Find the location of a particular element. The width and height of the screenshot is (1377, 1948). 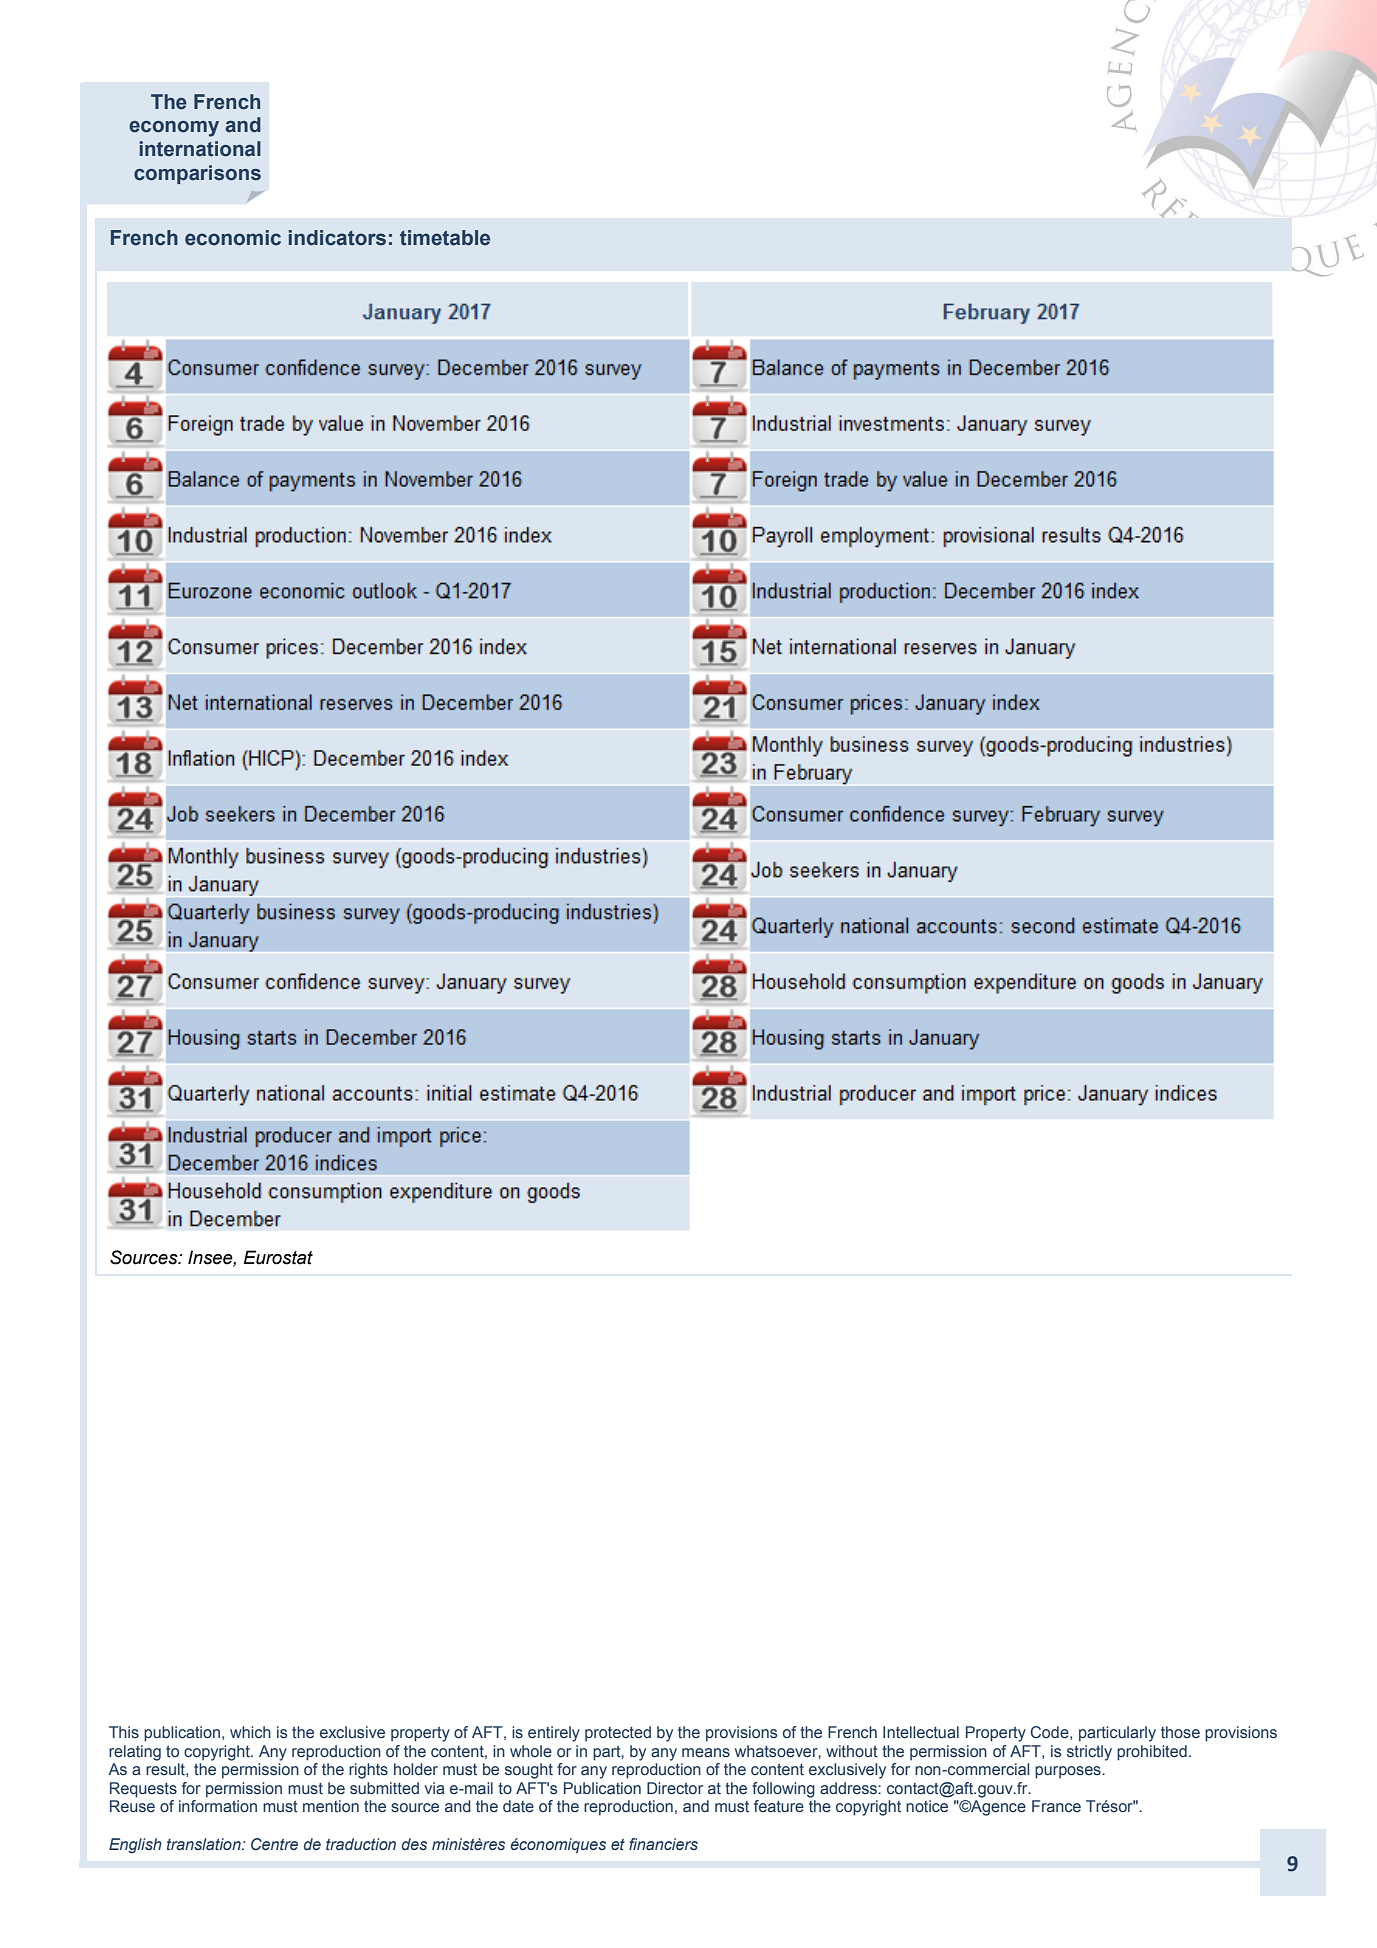

Director is located at coordinates (675, 1788).
